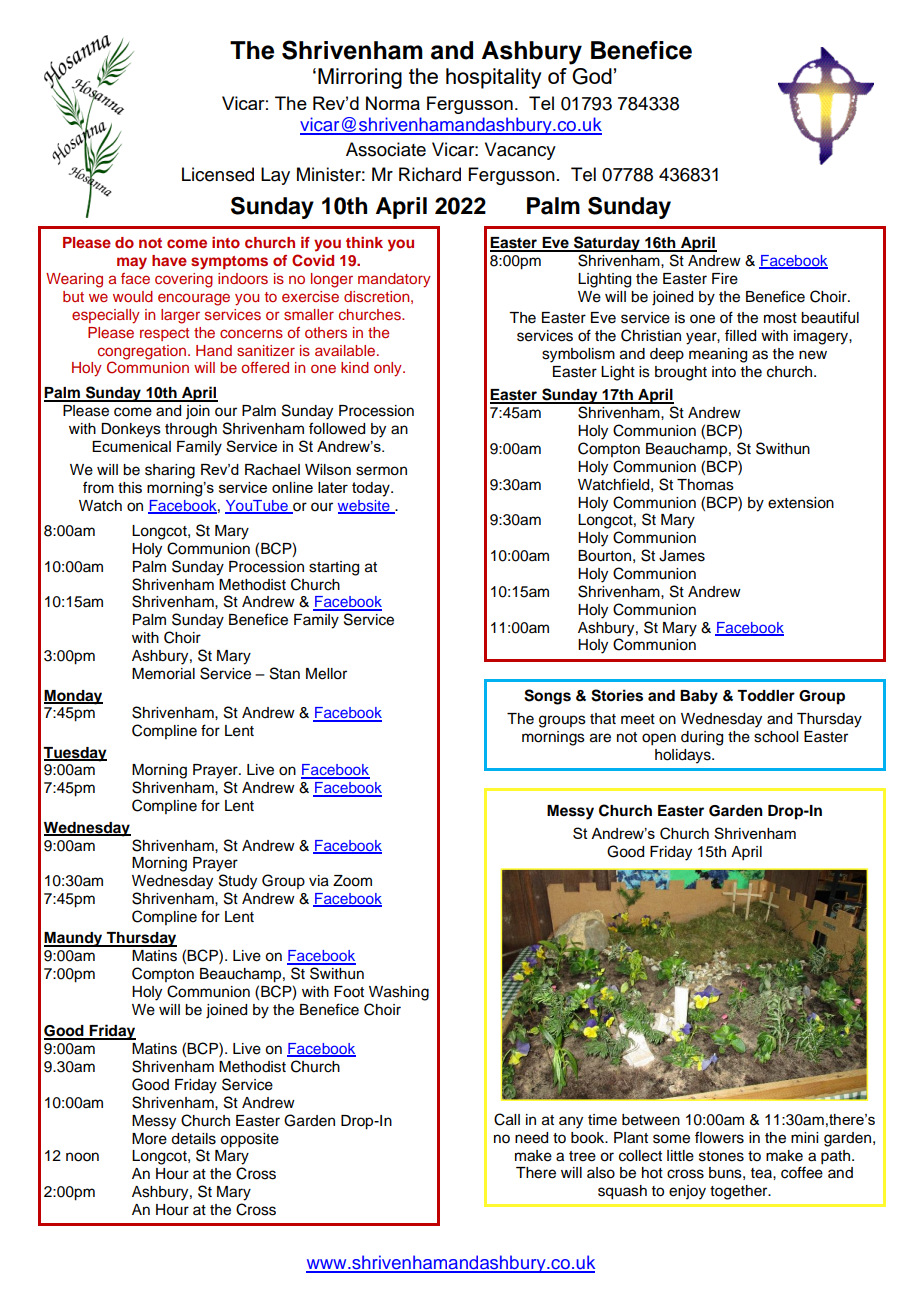  Describe the element at coordinates (218, 174) in the screenshot. I see `Licensed` at that location.
